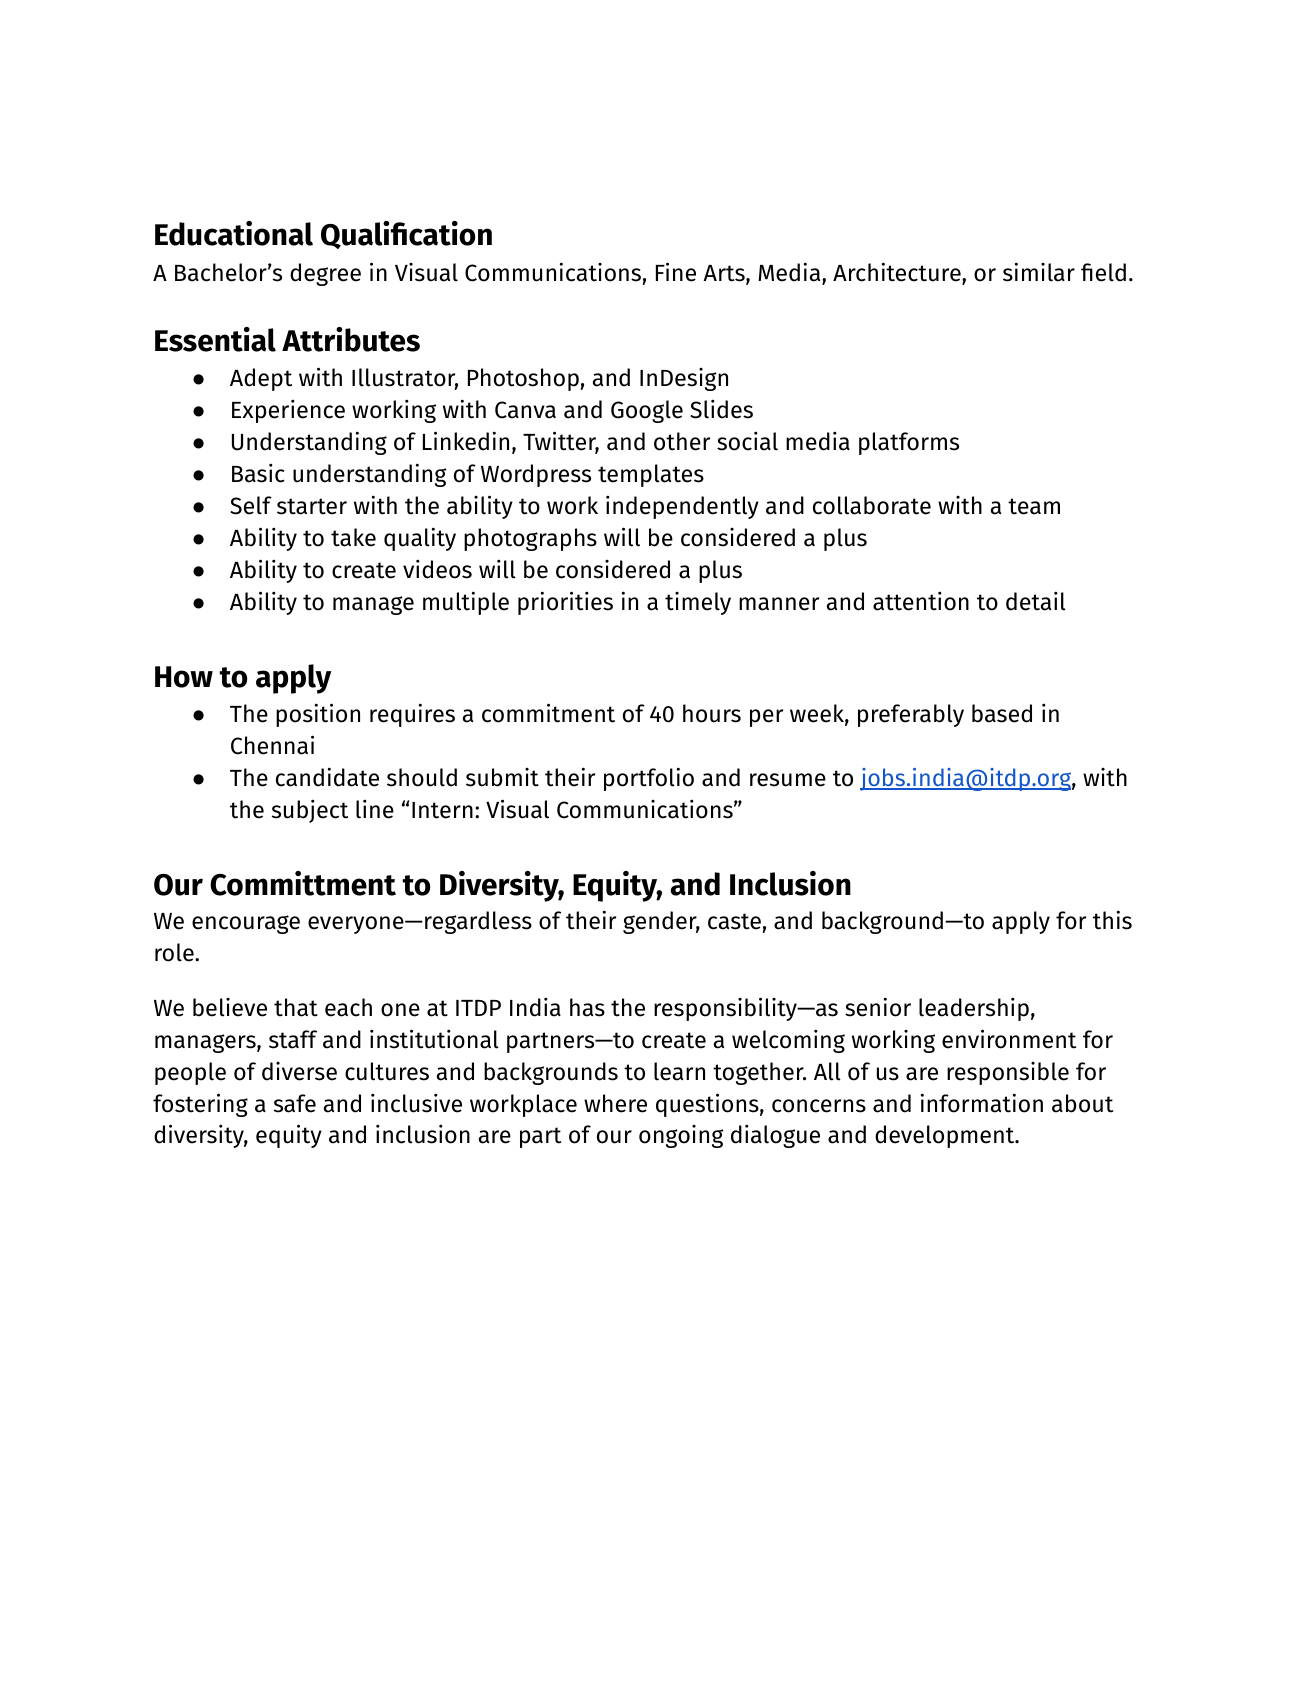  What do you see at coordinates (325, 274) in the screenshot?
I see `degree` at bounding box center [325, 274].
